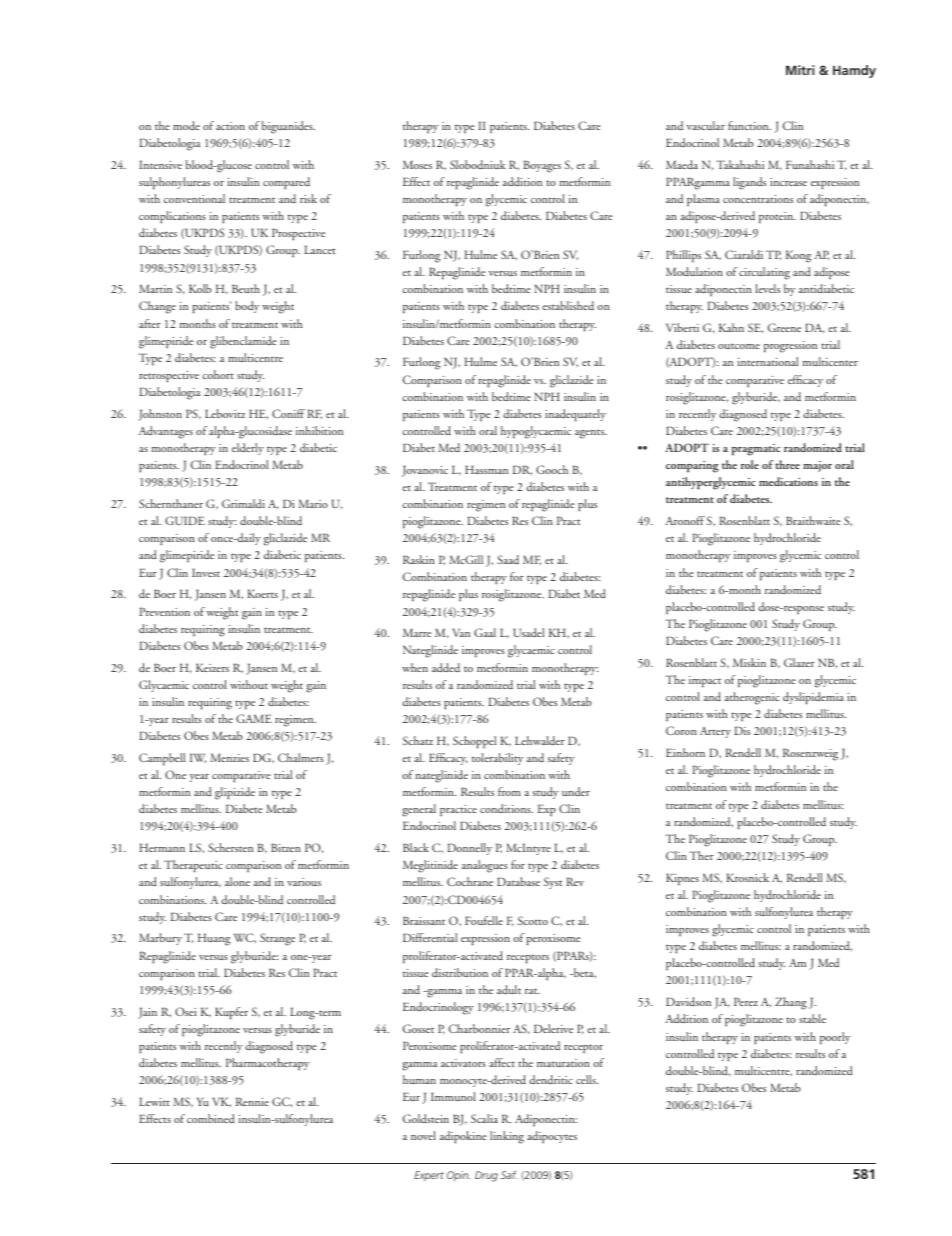 The width and height of the screenshot is (952, 1236). I want to click on Invest, so click(206, 572).
